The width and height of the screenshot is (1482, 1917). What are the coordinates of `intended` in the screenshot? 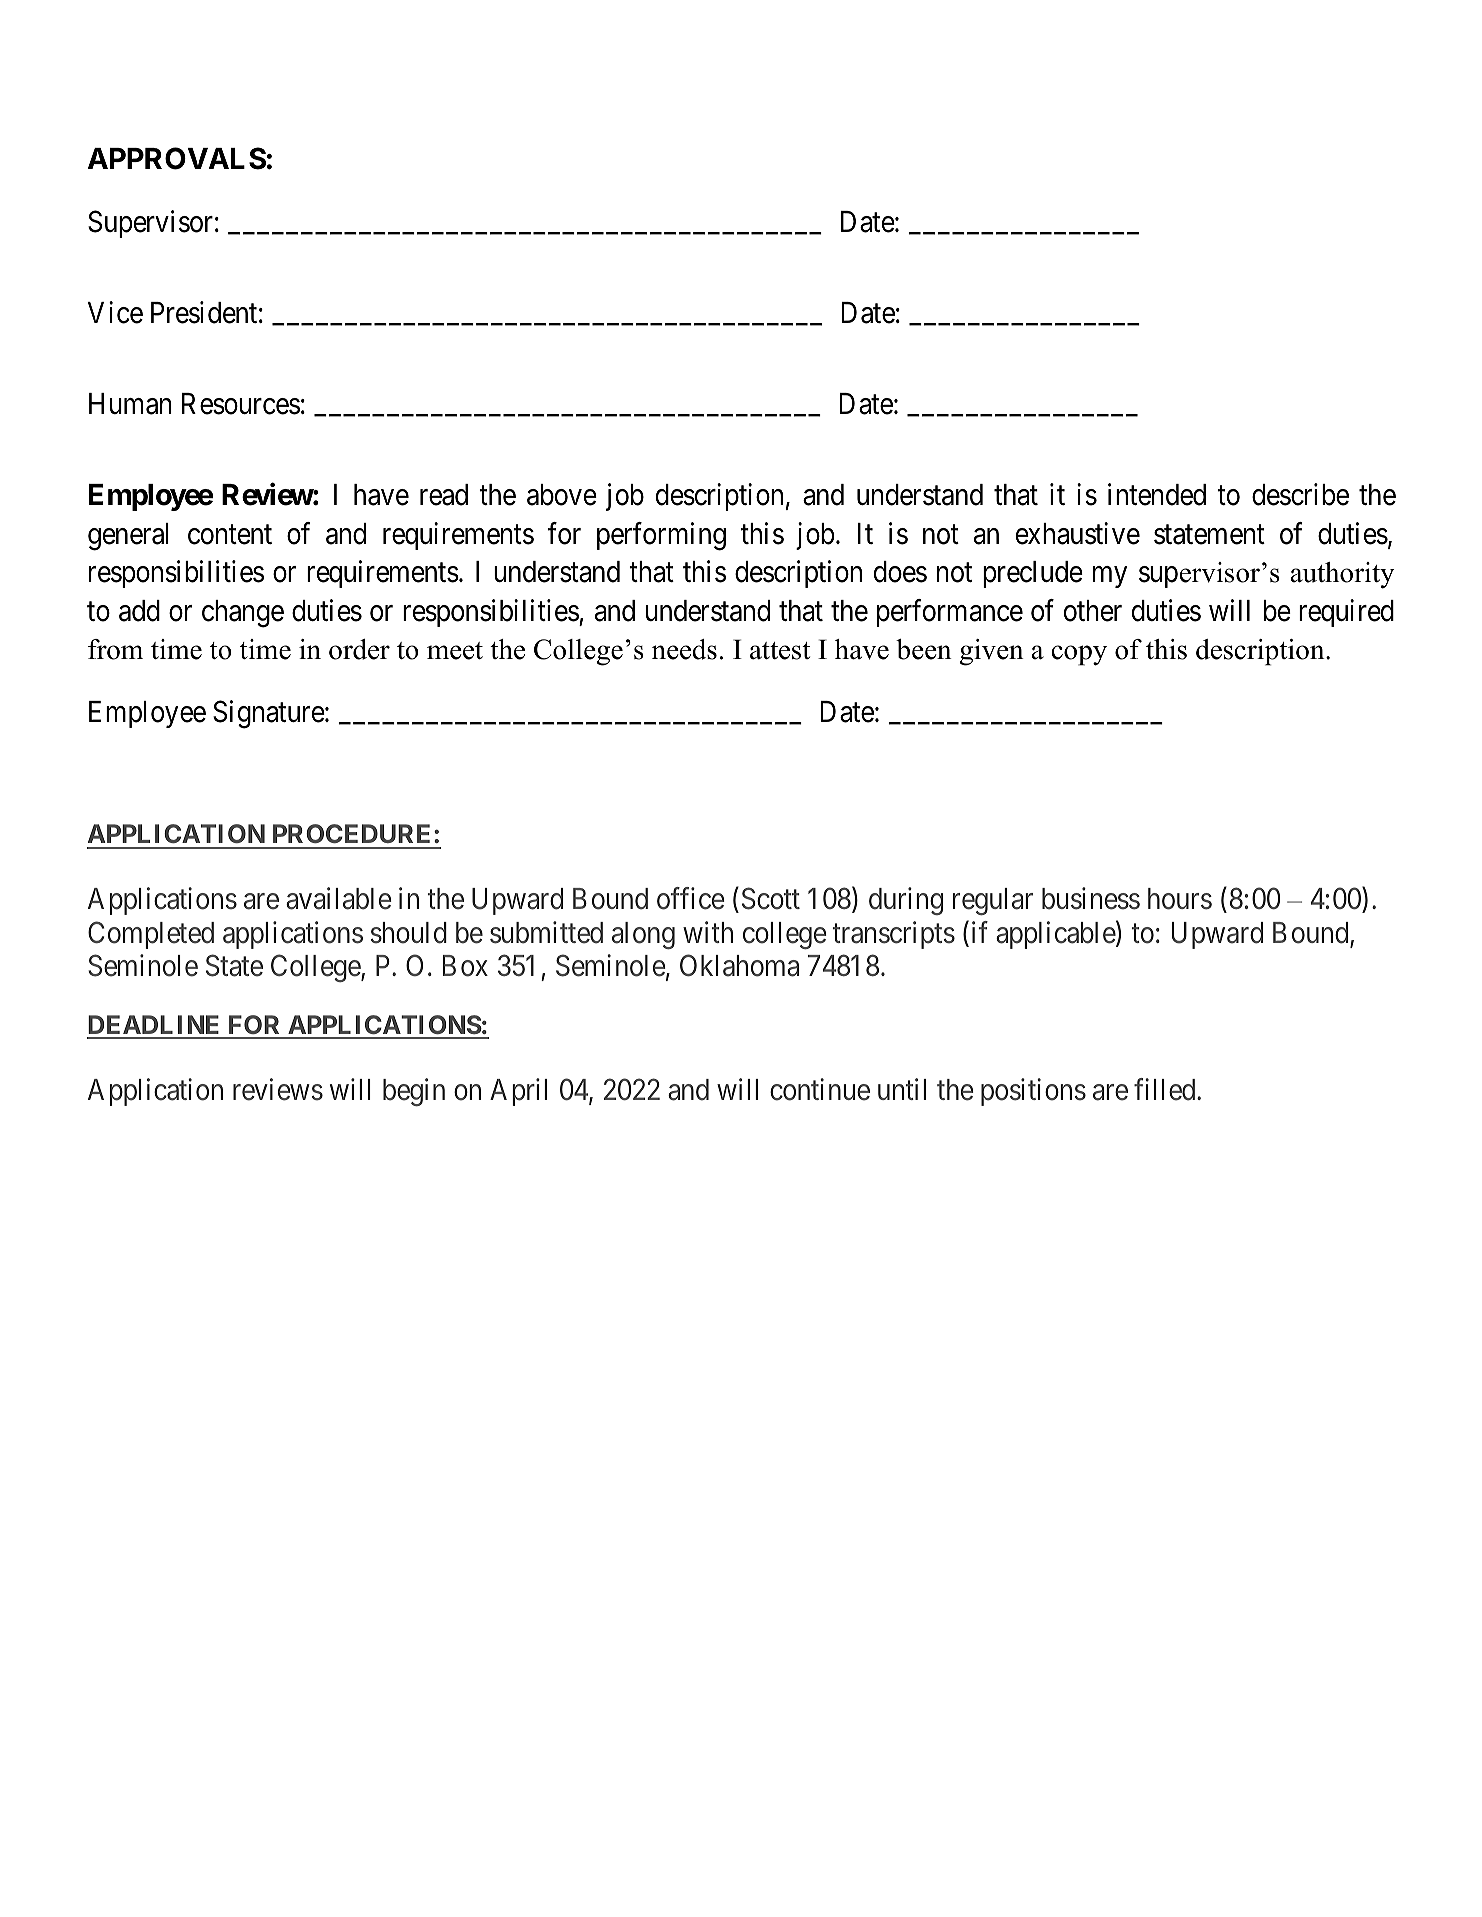 It's located at (1157, 494).
